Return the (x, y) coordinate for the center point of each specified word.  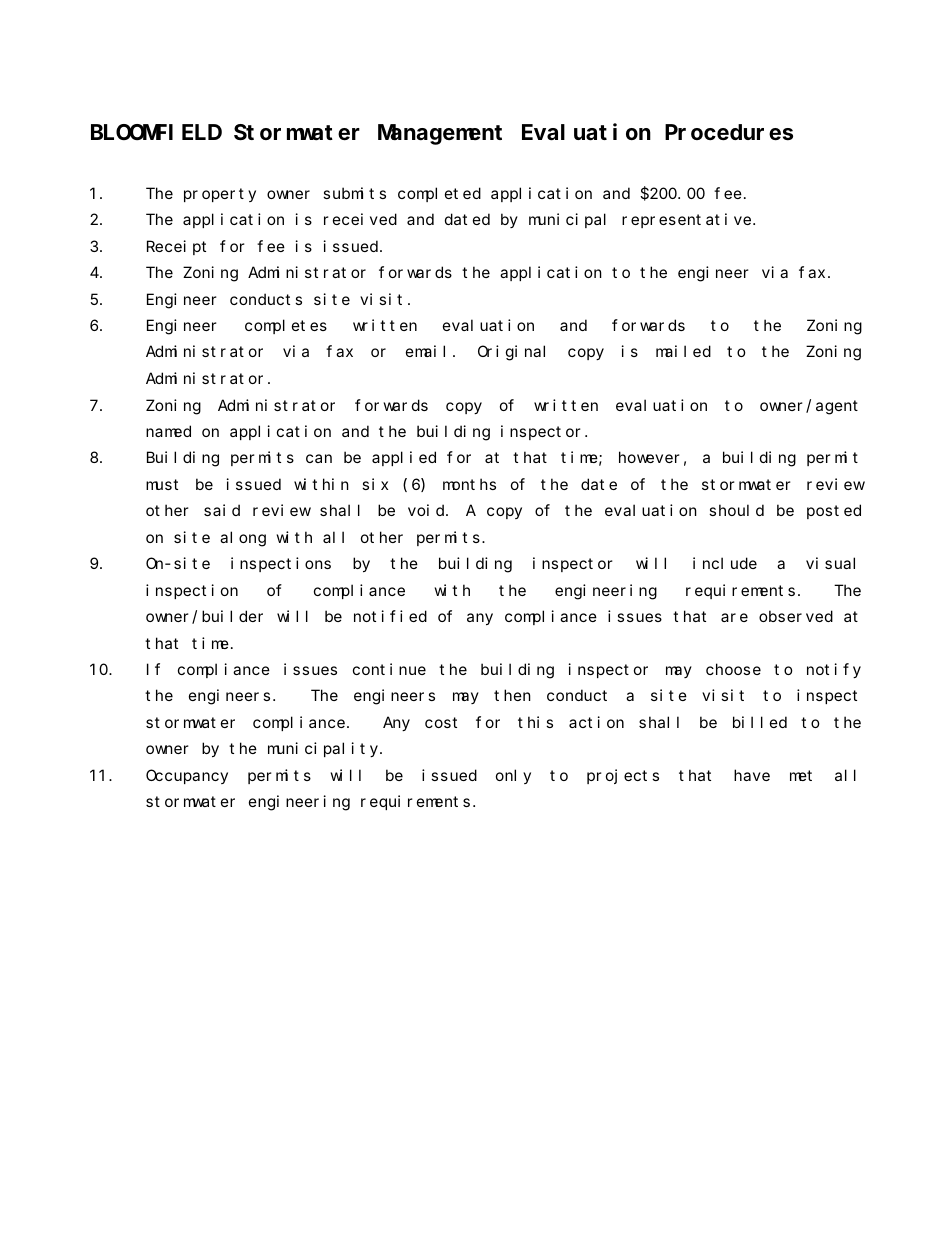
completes (286, 326)
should (736, 510)
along (243, 539)
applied (404, 458)
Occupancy (187, 777)
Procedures (729, 133)
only (513, 776)
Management (440, 135)
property (220, 195)
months (469, 484)
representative (688, 220)
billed (760, 722)
